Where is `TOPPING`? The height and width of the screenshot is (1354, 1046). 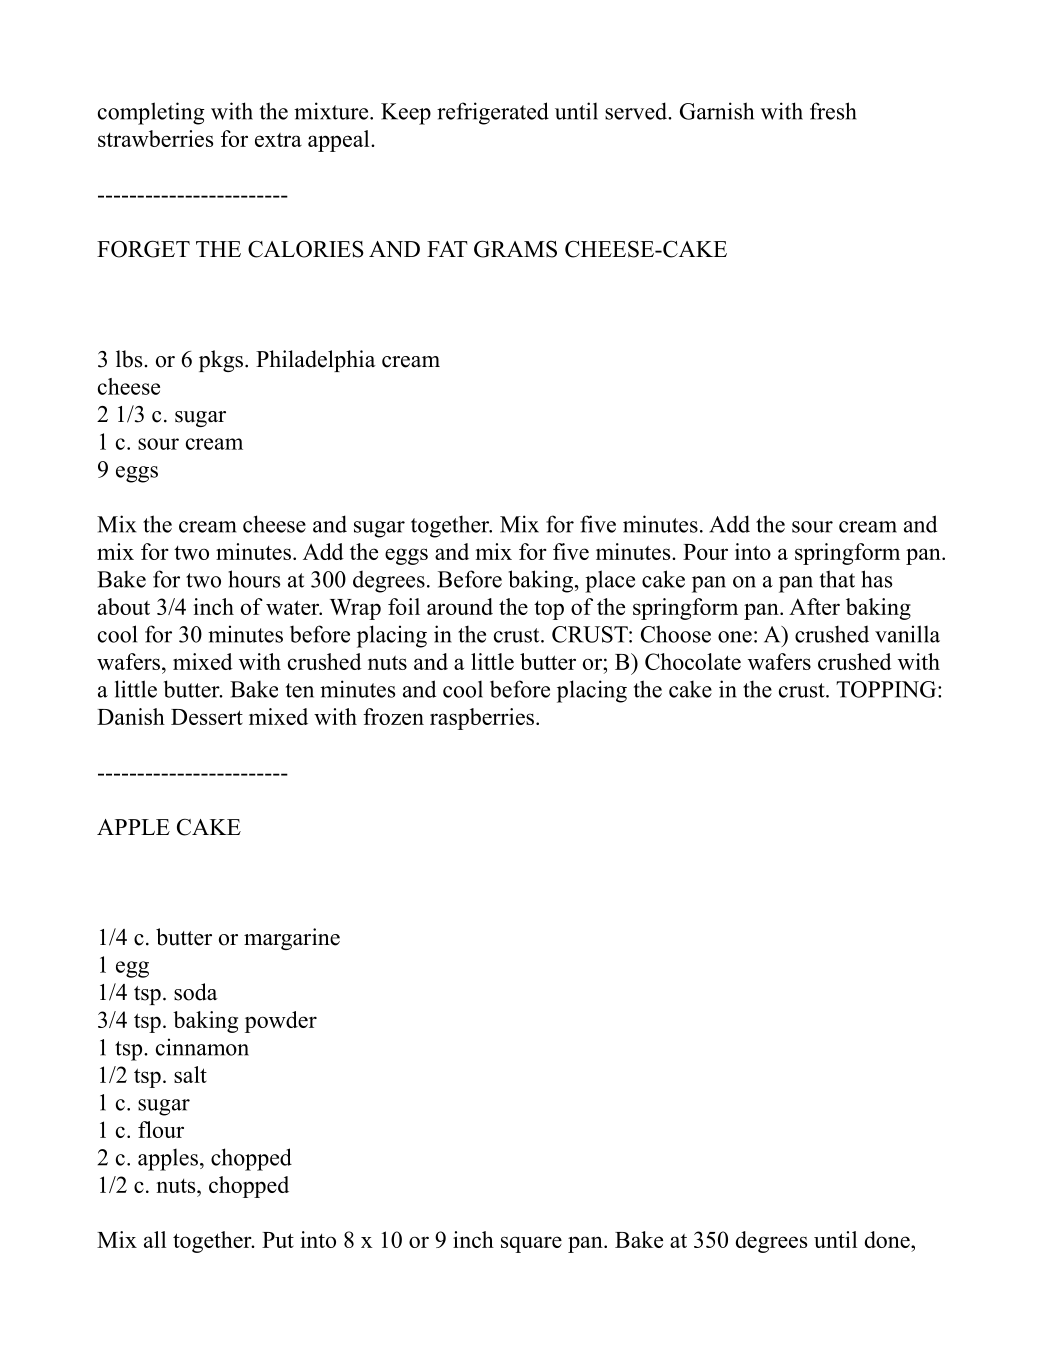 TOPPING is located at coordinates (887, 689).
